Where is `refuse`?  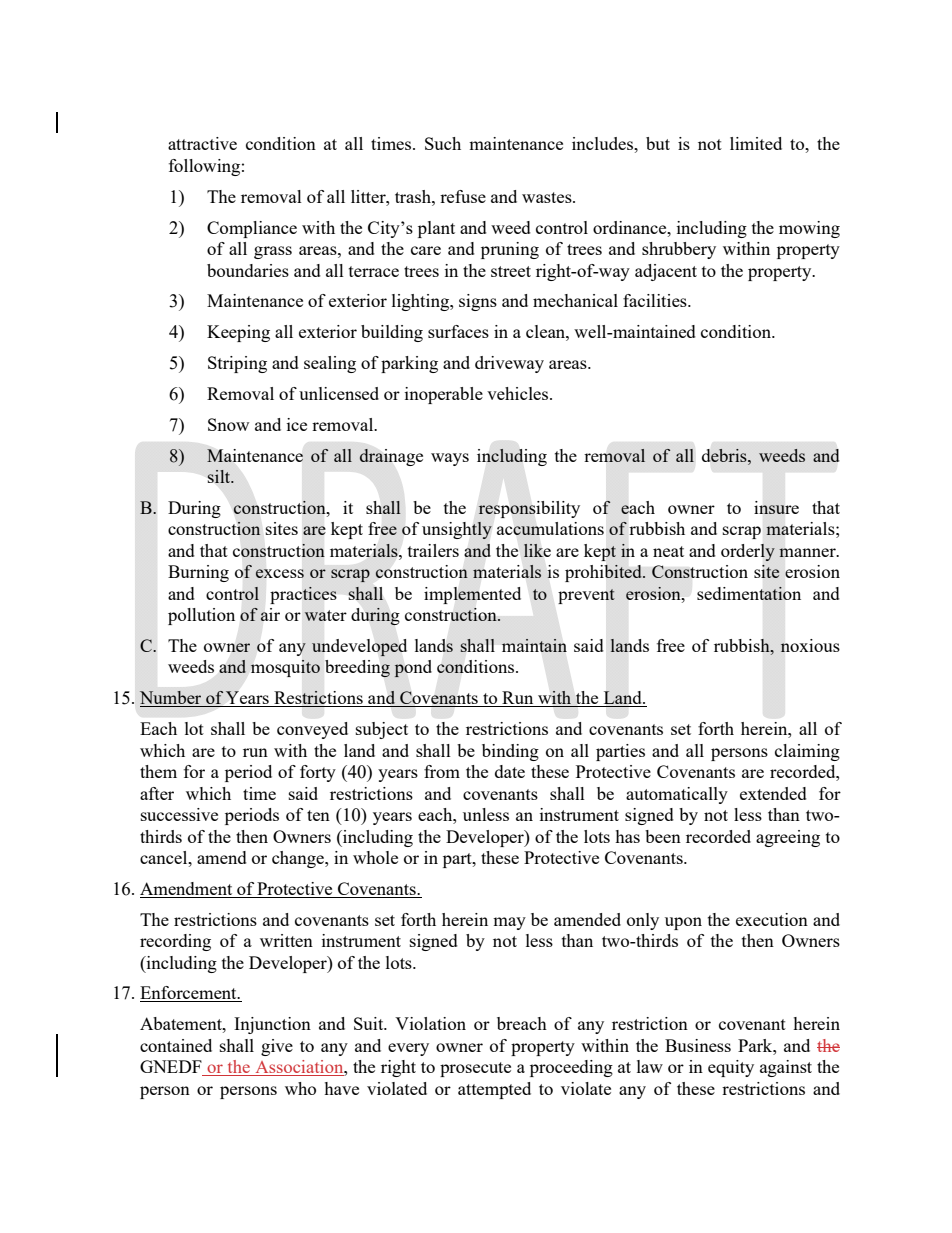 refuse is located at coordinates (463, 196).
